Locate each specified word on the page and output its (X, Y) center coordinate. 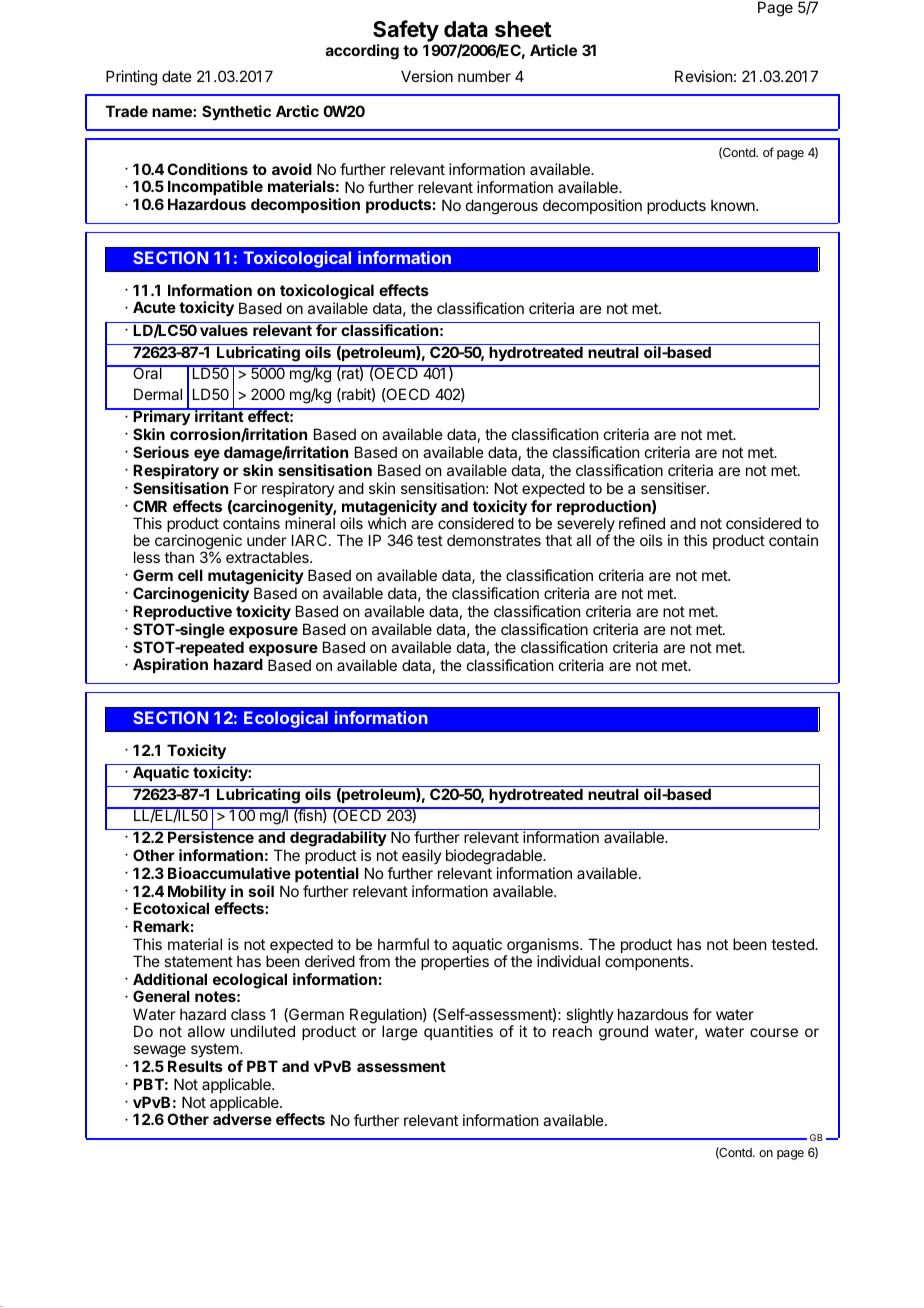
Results (195, 1066)
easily (422, 856)
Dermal (158, 394)
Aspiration (170, 665)
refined (642, 523)
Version (427, 76)
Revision (703, 76)
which (387, 523)
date (177, 76)
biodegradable (495, 857)
